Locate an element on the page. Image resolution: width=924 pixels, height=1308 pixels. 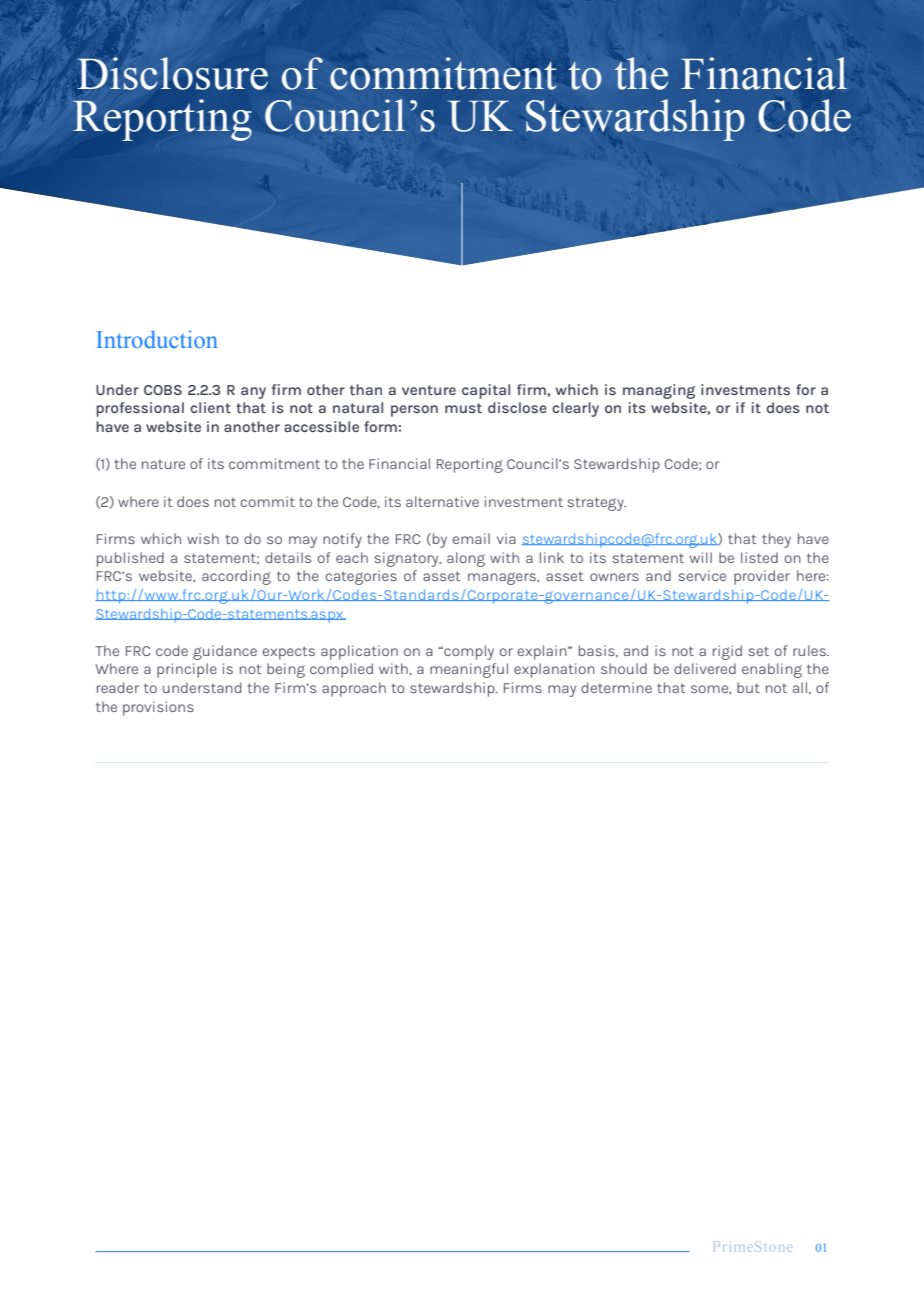
clearly is located at coordinates (575, 409).
